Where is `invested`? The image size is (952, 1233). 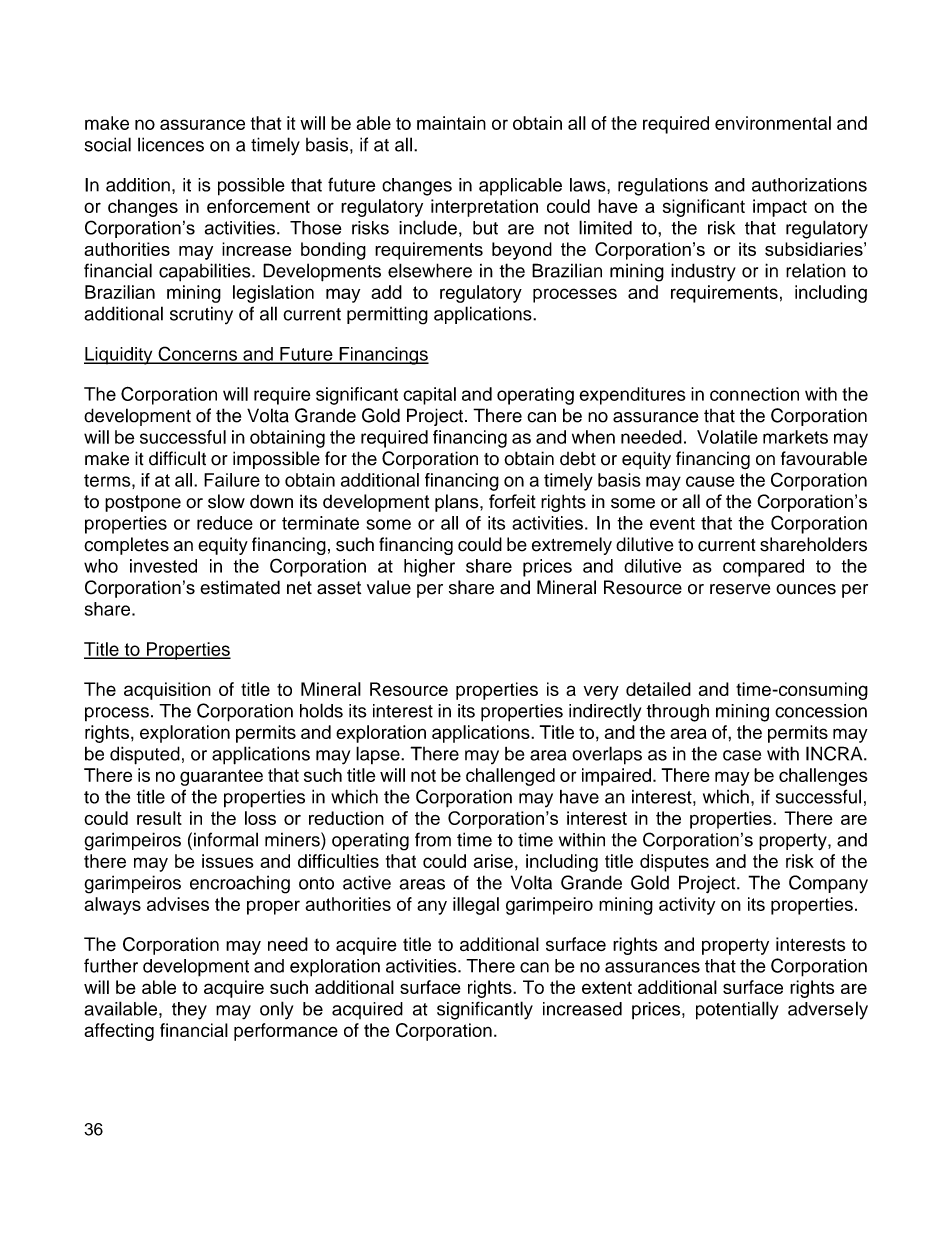 invested is located at coordinates (163, 566).
